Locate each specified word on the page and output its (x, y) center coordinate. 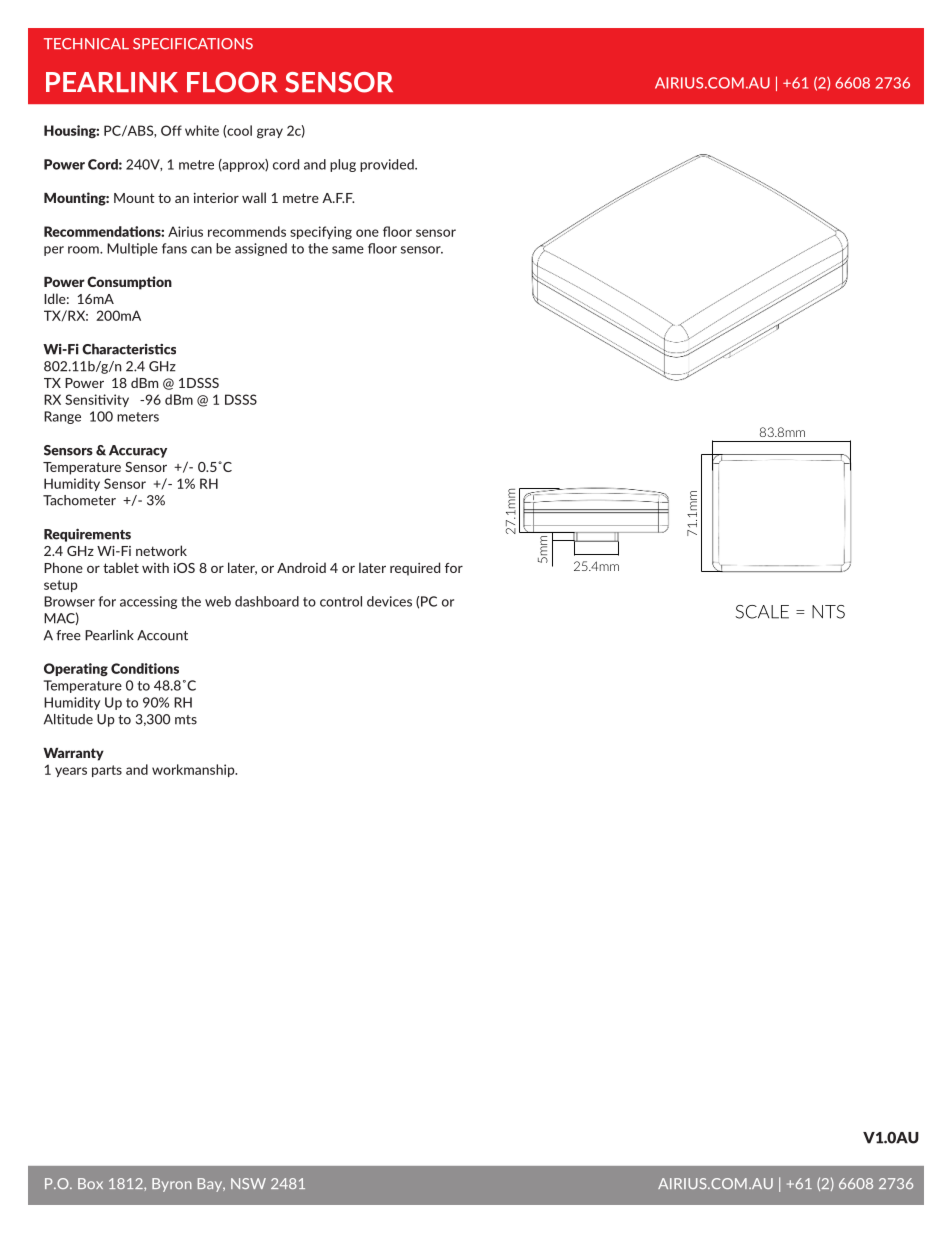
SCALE (762, 612)
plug (343, 165)
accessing (148, 602)
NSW (248, 1183)
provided (388, 165)
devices (389, 601)
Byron (172, 1185)
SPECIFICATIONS (193, 44)
